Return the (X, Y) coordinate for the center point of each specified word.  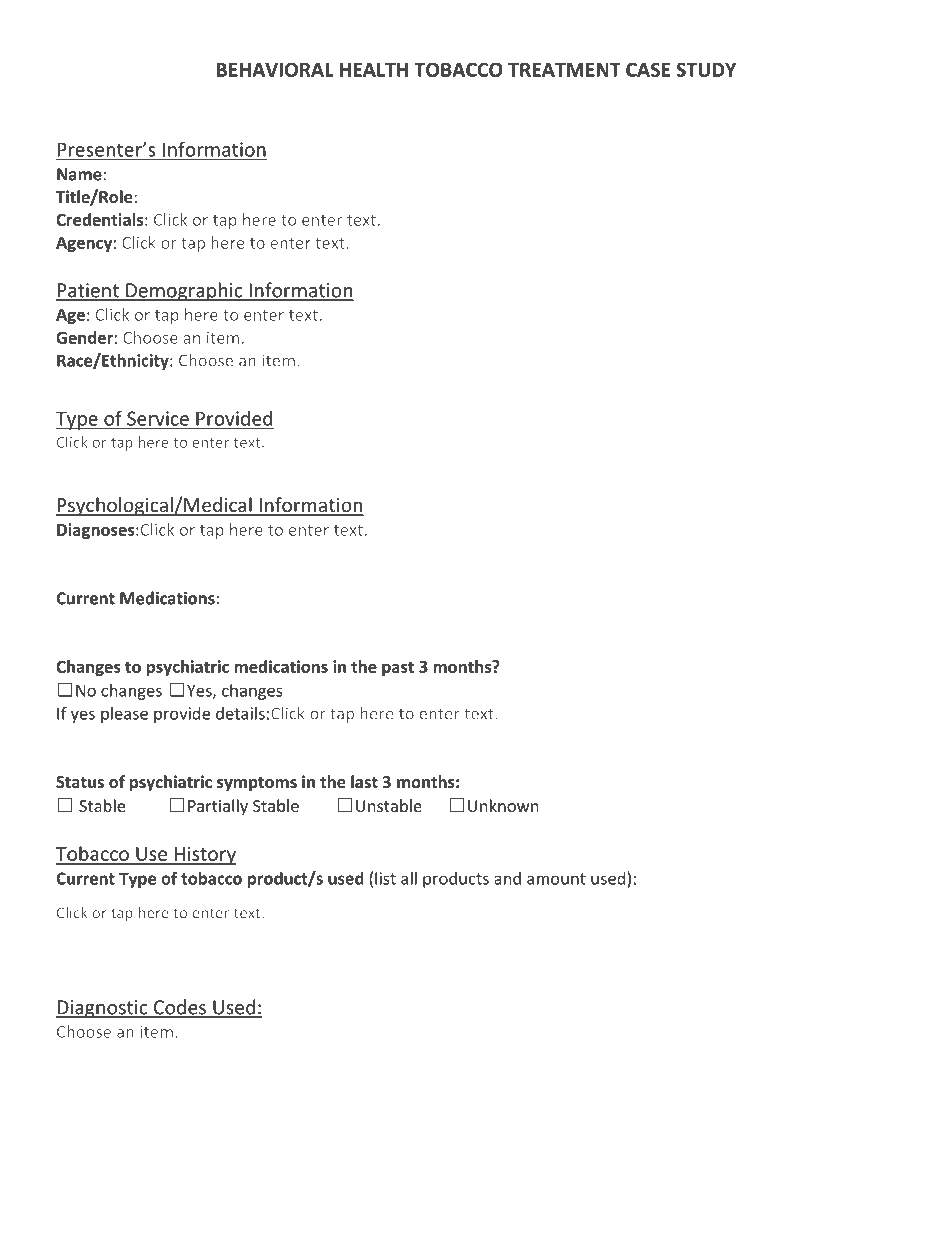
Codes (180, 1008)
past (398, 669)
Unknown (503, 805)
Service (158, 418)
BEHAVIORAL (275, 69)
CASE (648, 70)
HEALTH (374, 70)
